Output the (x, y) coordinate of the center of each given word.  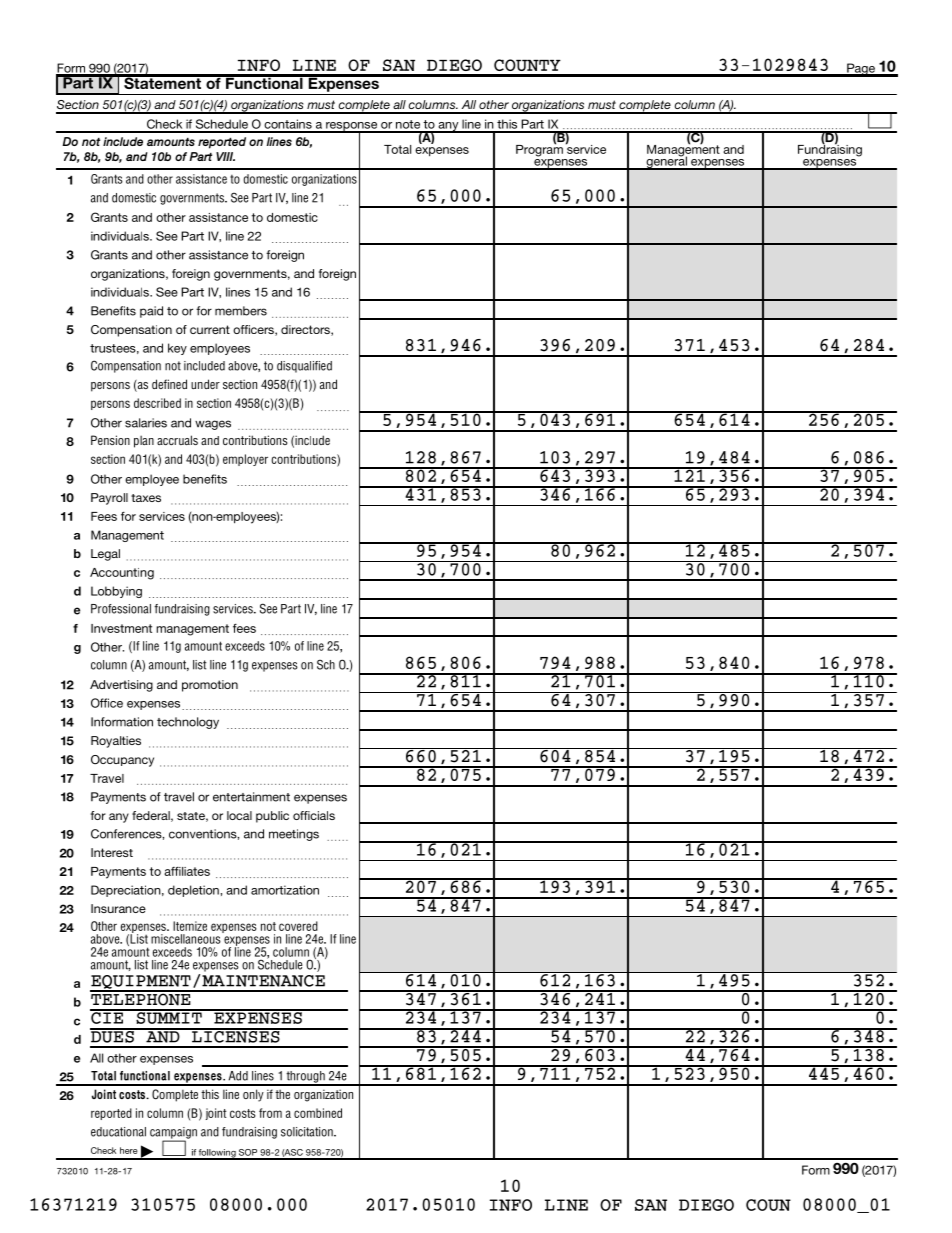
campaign (173, 1134)
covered (298, 926)
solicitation (308, 1132)
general (666, 162)
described (157, 403)
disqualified (304, 367)
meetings (294, 835)
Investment (121, 628)
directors (306, 330)
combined (318, 1113)
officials (314, 815)
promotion (210, 686)
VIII (225, 156)
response (352, 127)
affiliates (187, 871)
